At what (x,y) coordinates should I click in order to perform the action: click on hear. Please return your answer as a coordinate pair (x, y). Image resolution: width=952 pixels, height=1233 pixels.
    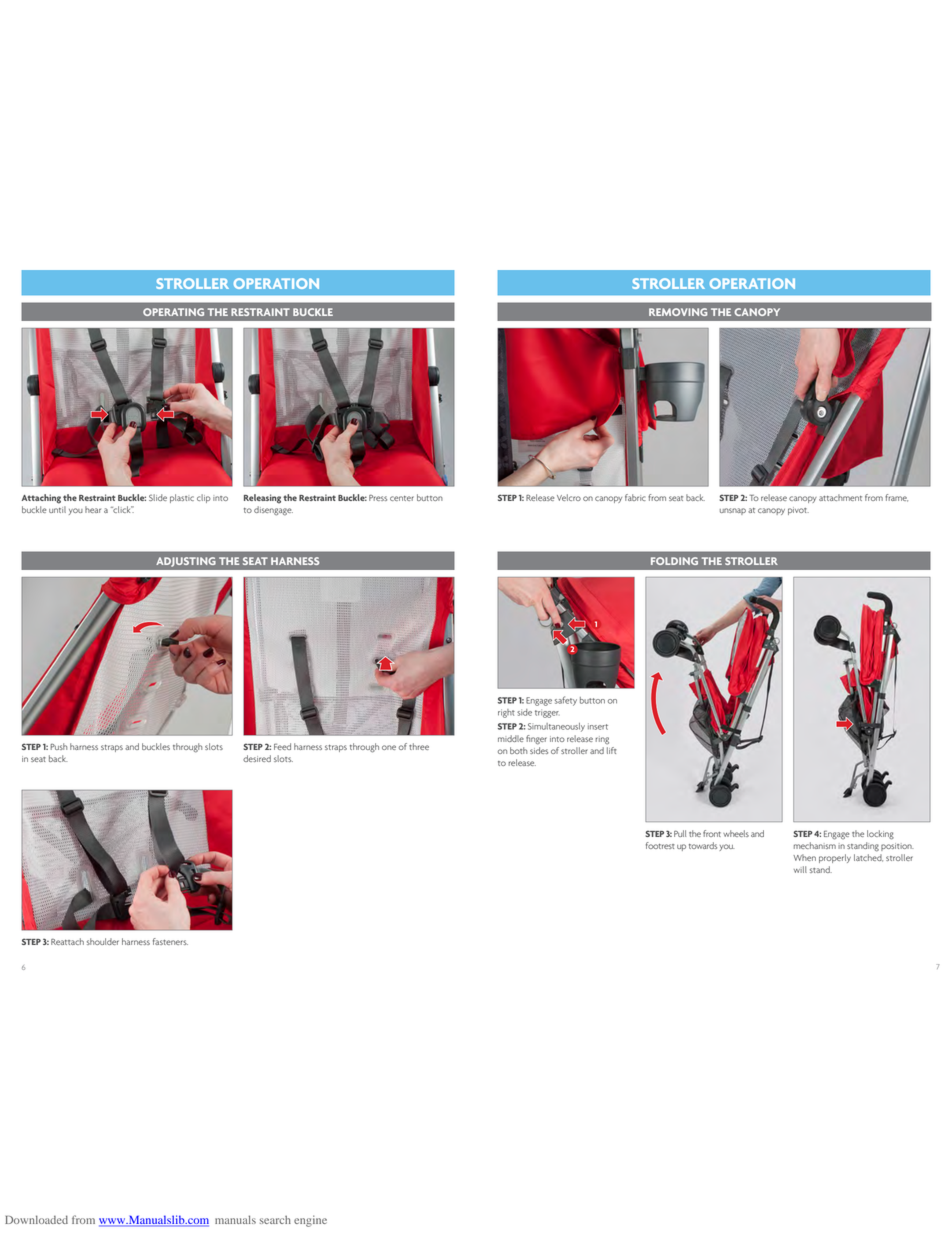
    Looking at the image, I should click on (93, 509).
